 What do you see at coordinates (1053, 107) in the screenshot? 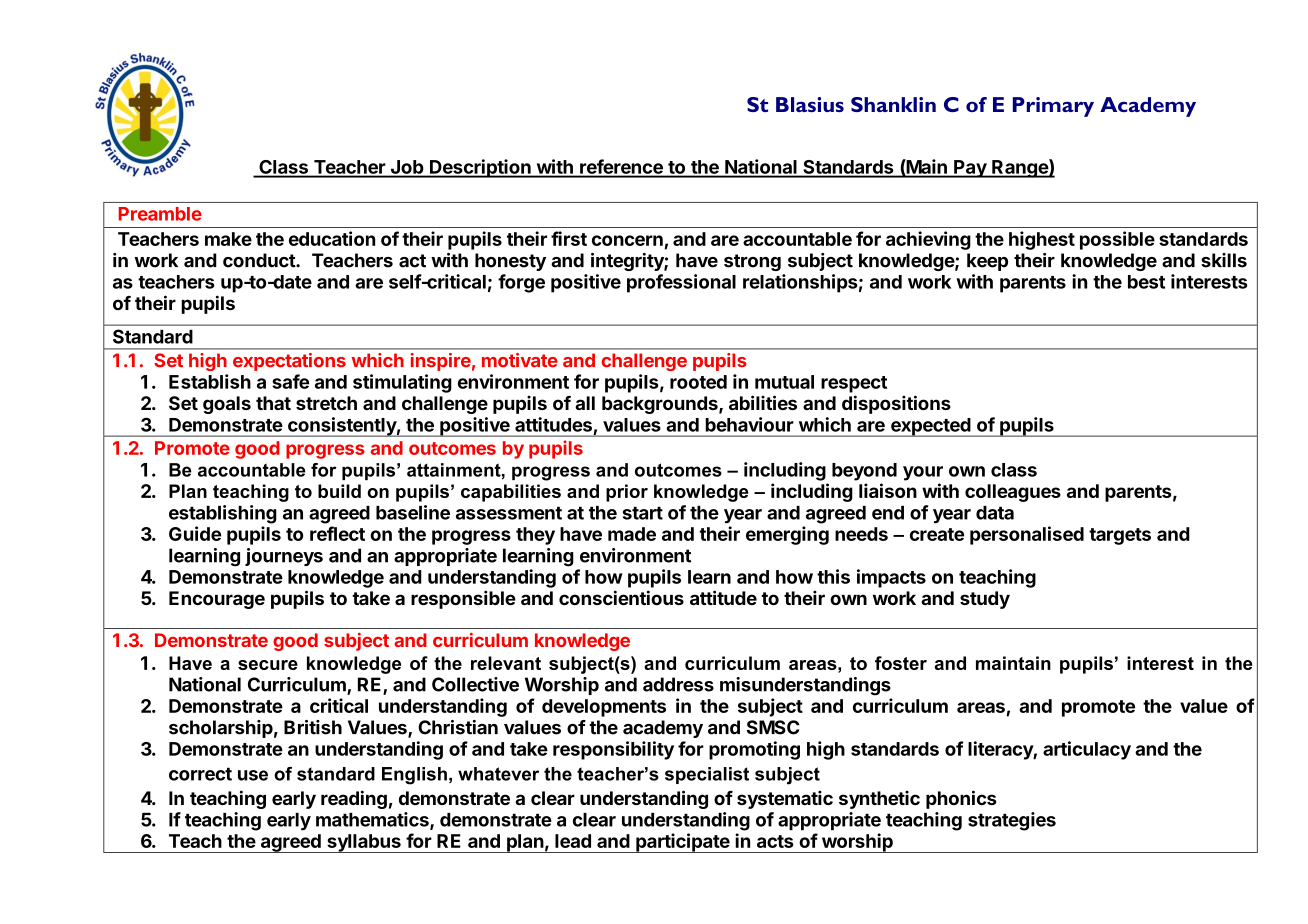
I see `Primary` at bounding box center [1053, 107].
